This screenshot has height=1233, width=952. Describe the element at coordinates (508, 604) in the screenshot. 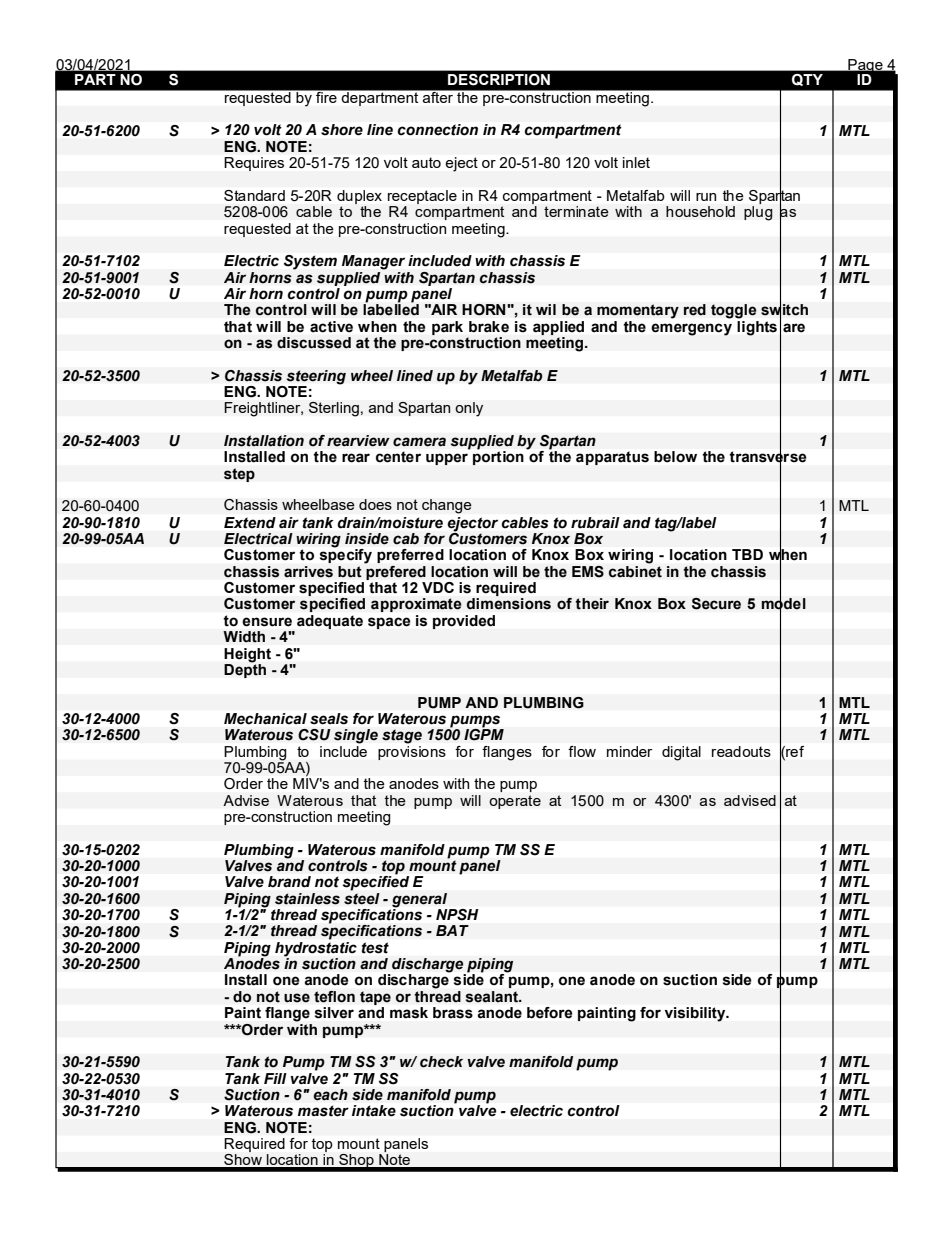

I see `dimensions` at that location.
